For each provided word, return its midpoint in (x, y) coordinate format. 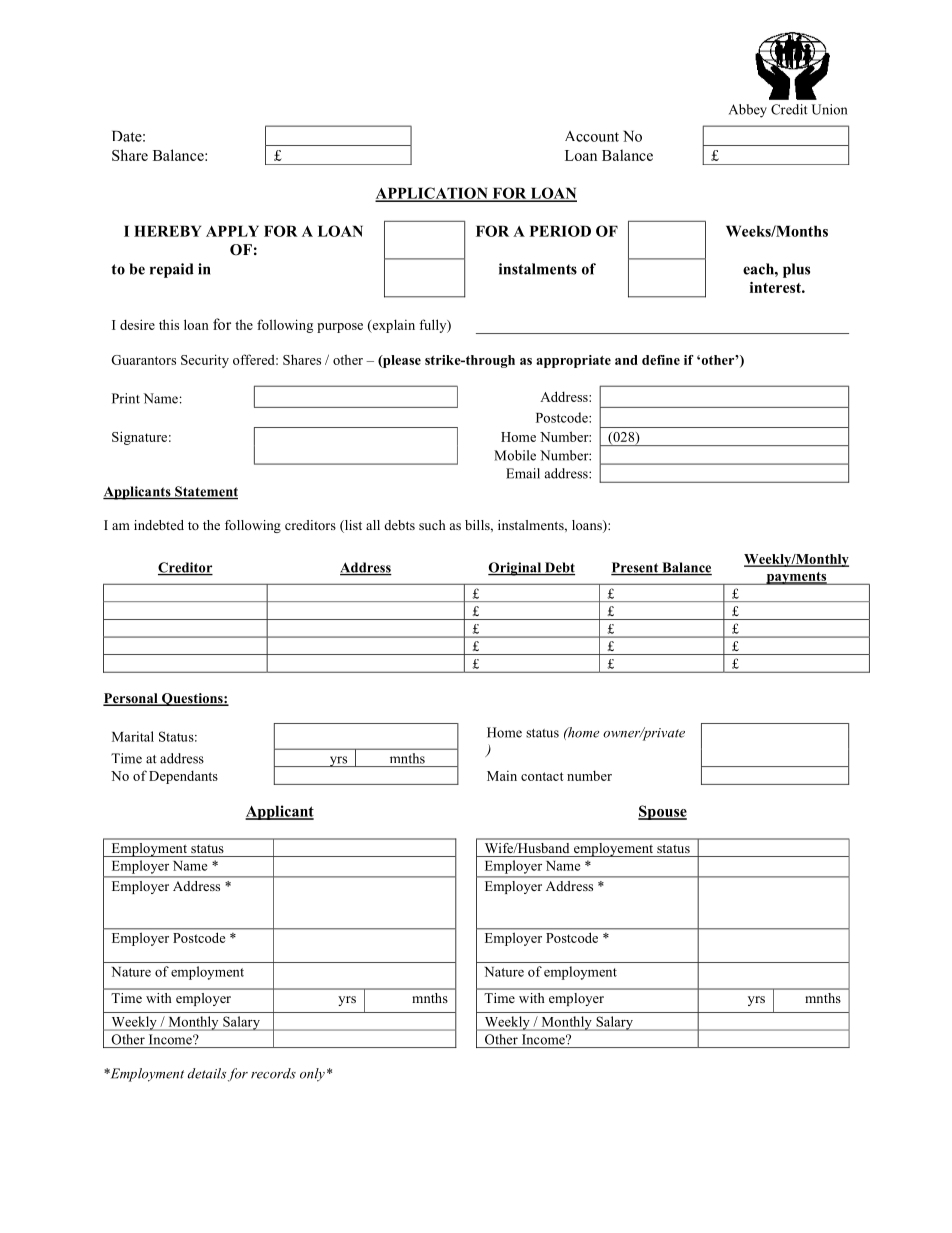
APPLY (232, 231)
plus (796, 270)
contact (542, 776)
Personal (131, 699)
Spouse (662, 812)
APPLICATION (432, 194)
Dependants (183, 777)
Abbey (748, 111)
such (432, 525)
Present (636, 568)
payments (796, 578)
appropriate (573, 361)
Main (502, 776)
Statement (205, 492)
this (169, 324)
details (207, 1073)
